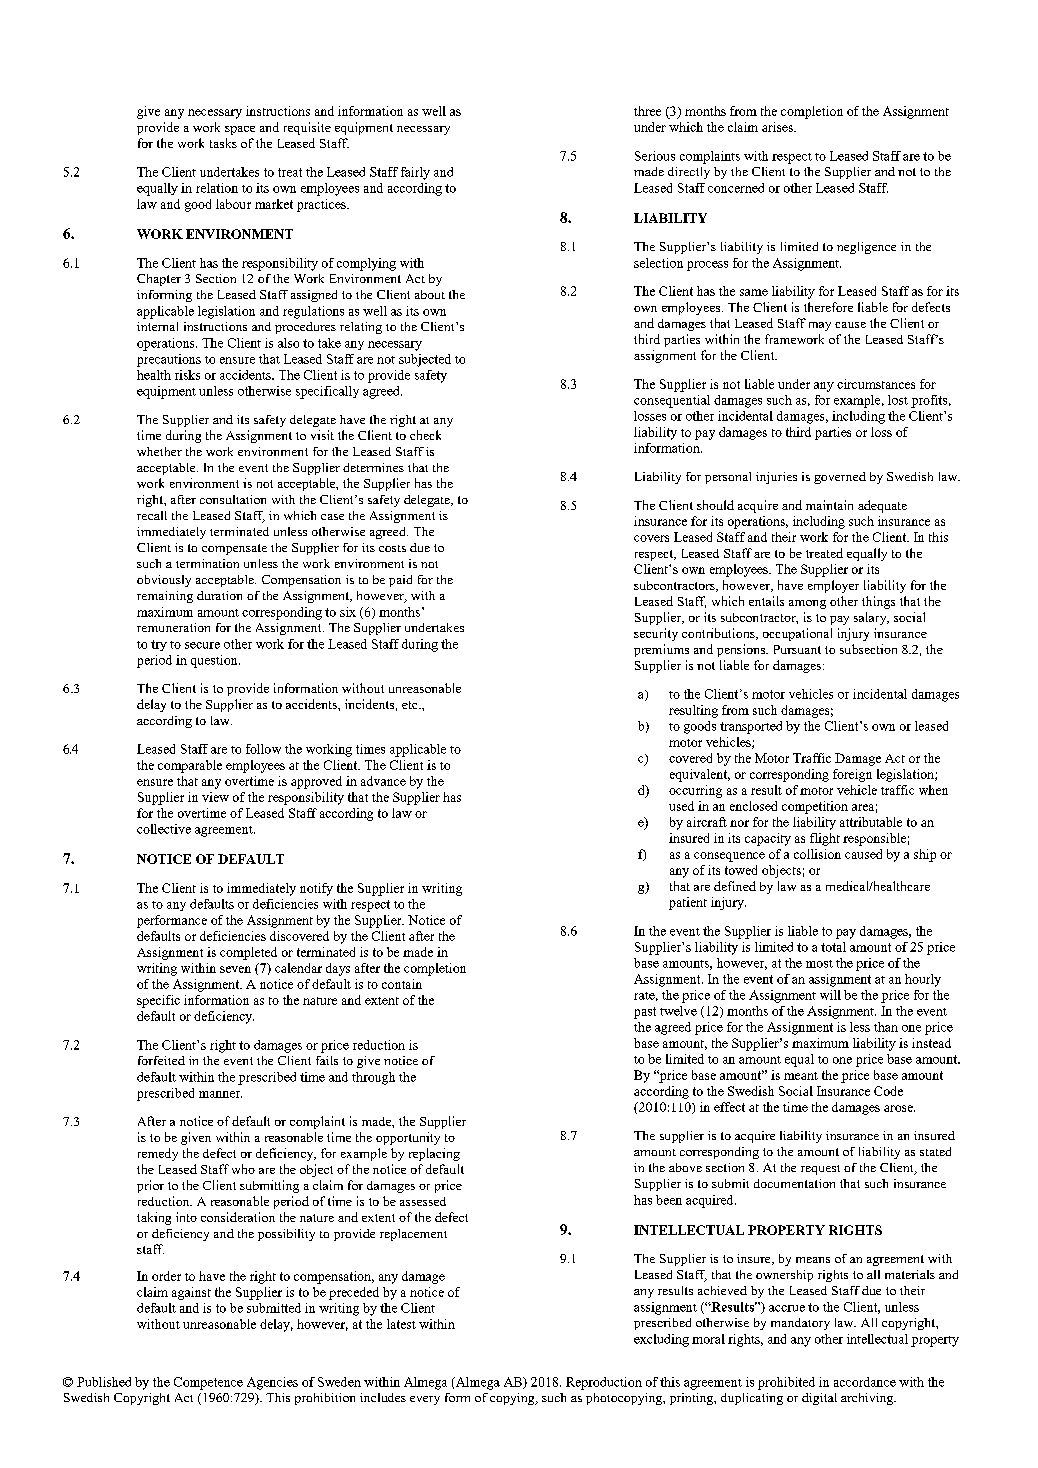  What do you see at coordinates (778, 127) in the screenshot?
I see `arises` at bounding box center [778, 127].
